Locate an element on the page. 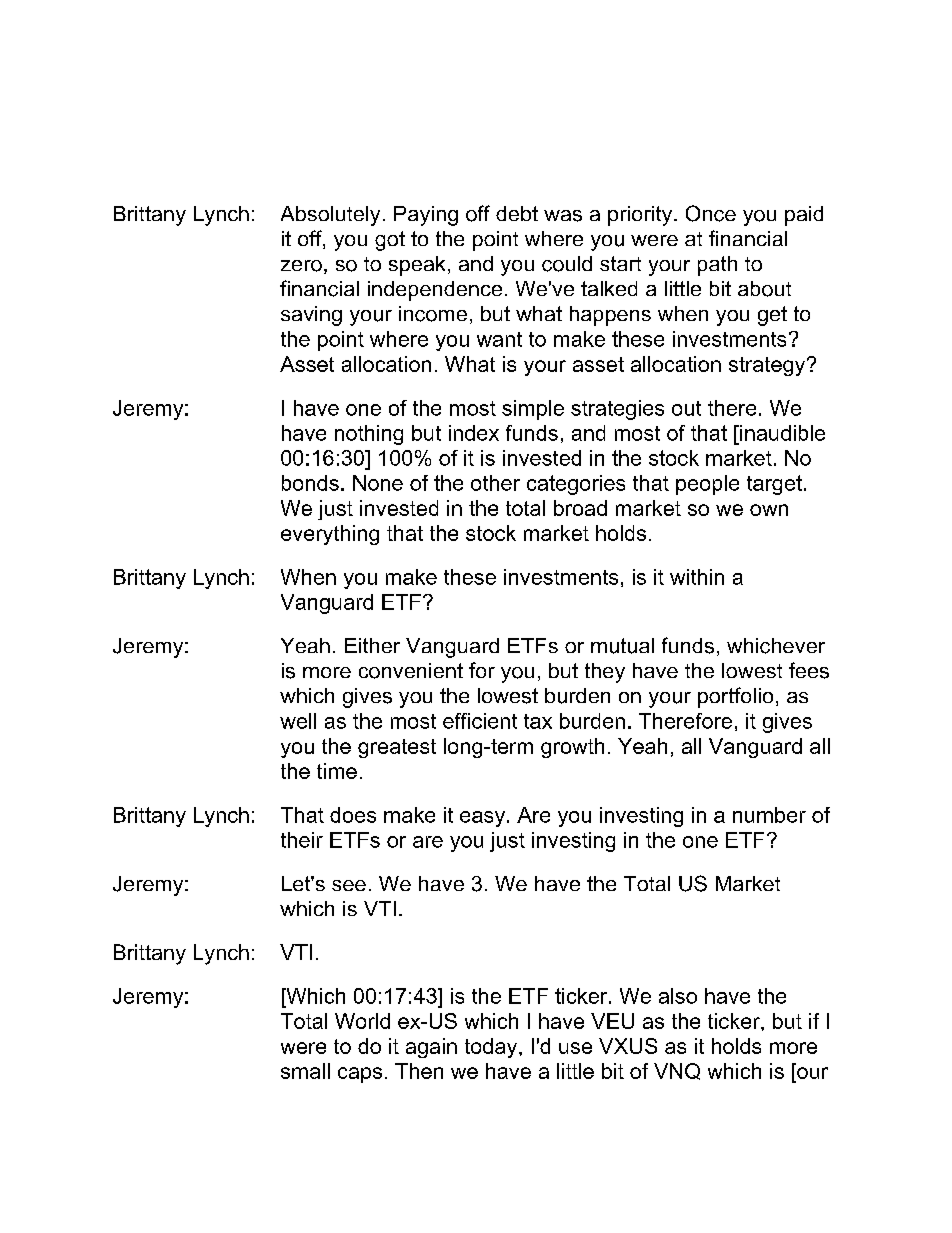 This page has width=952, height=1233. caps is located at coordinates (360, 1075).
